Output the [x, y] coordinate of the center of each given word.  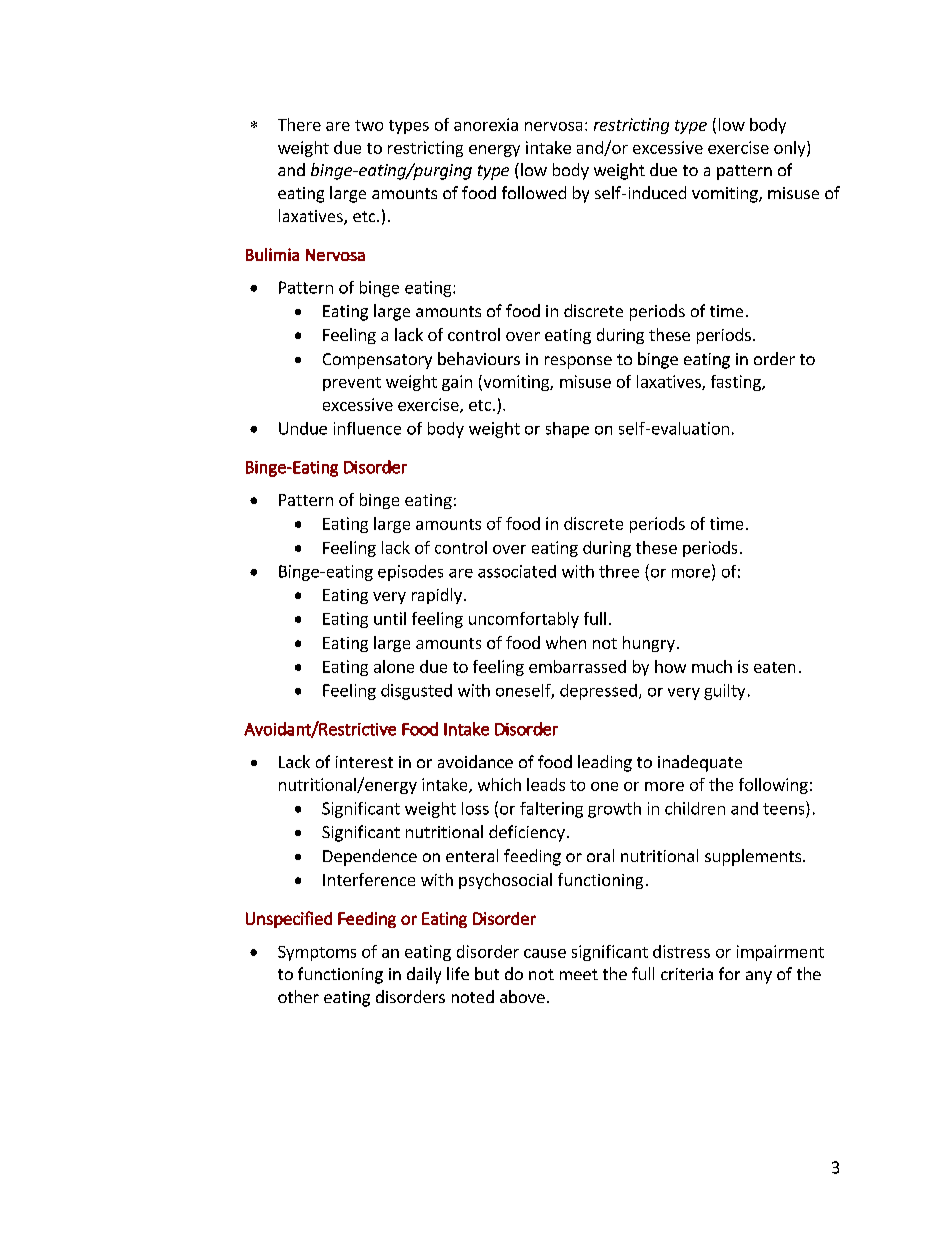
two [369, 125]
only [791, 149]
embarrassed [577, 666]
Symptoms [317, 953]
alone [394, 666]
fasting [737, 383]
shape [567, 430]
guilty [724, 692]
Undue [303, 428]
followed [534, 192]
